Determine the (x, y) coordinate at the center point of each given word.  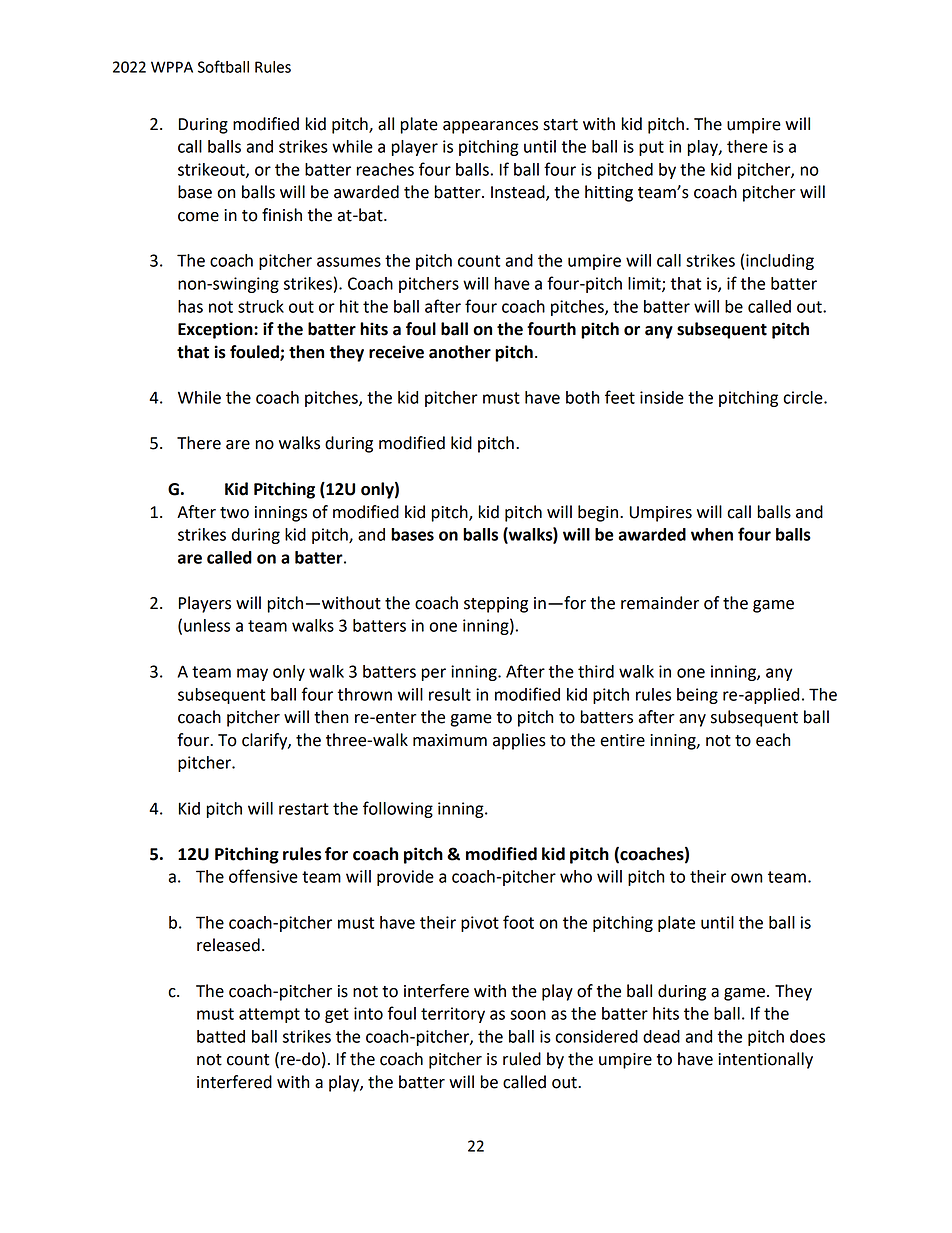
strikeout (212, 170)
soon (528, 1015)
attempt (269, 1015)
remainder (660, 603)
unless (207, 625)
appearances (490, 127)
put (651, 148)
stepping (496, 605)
